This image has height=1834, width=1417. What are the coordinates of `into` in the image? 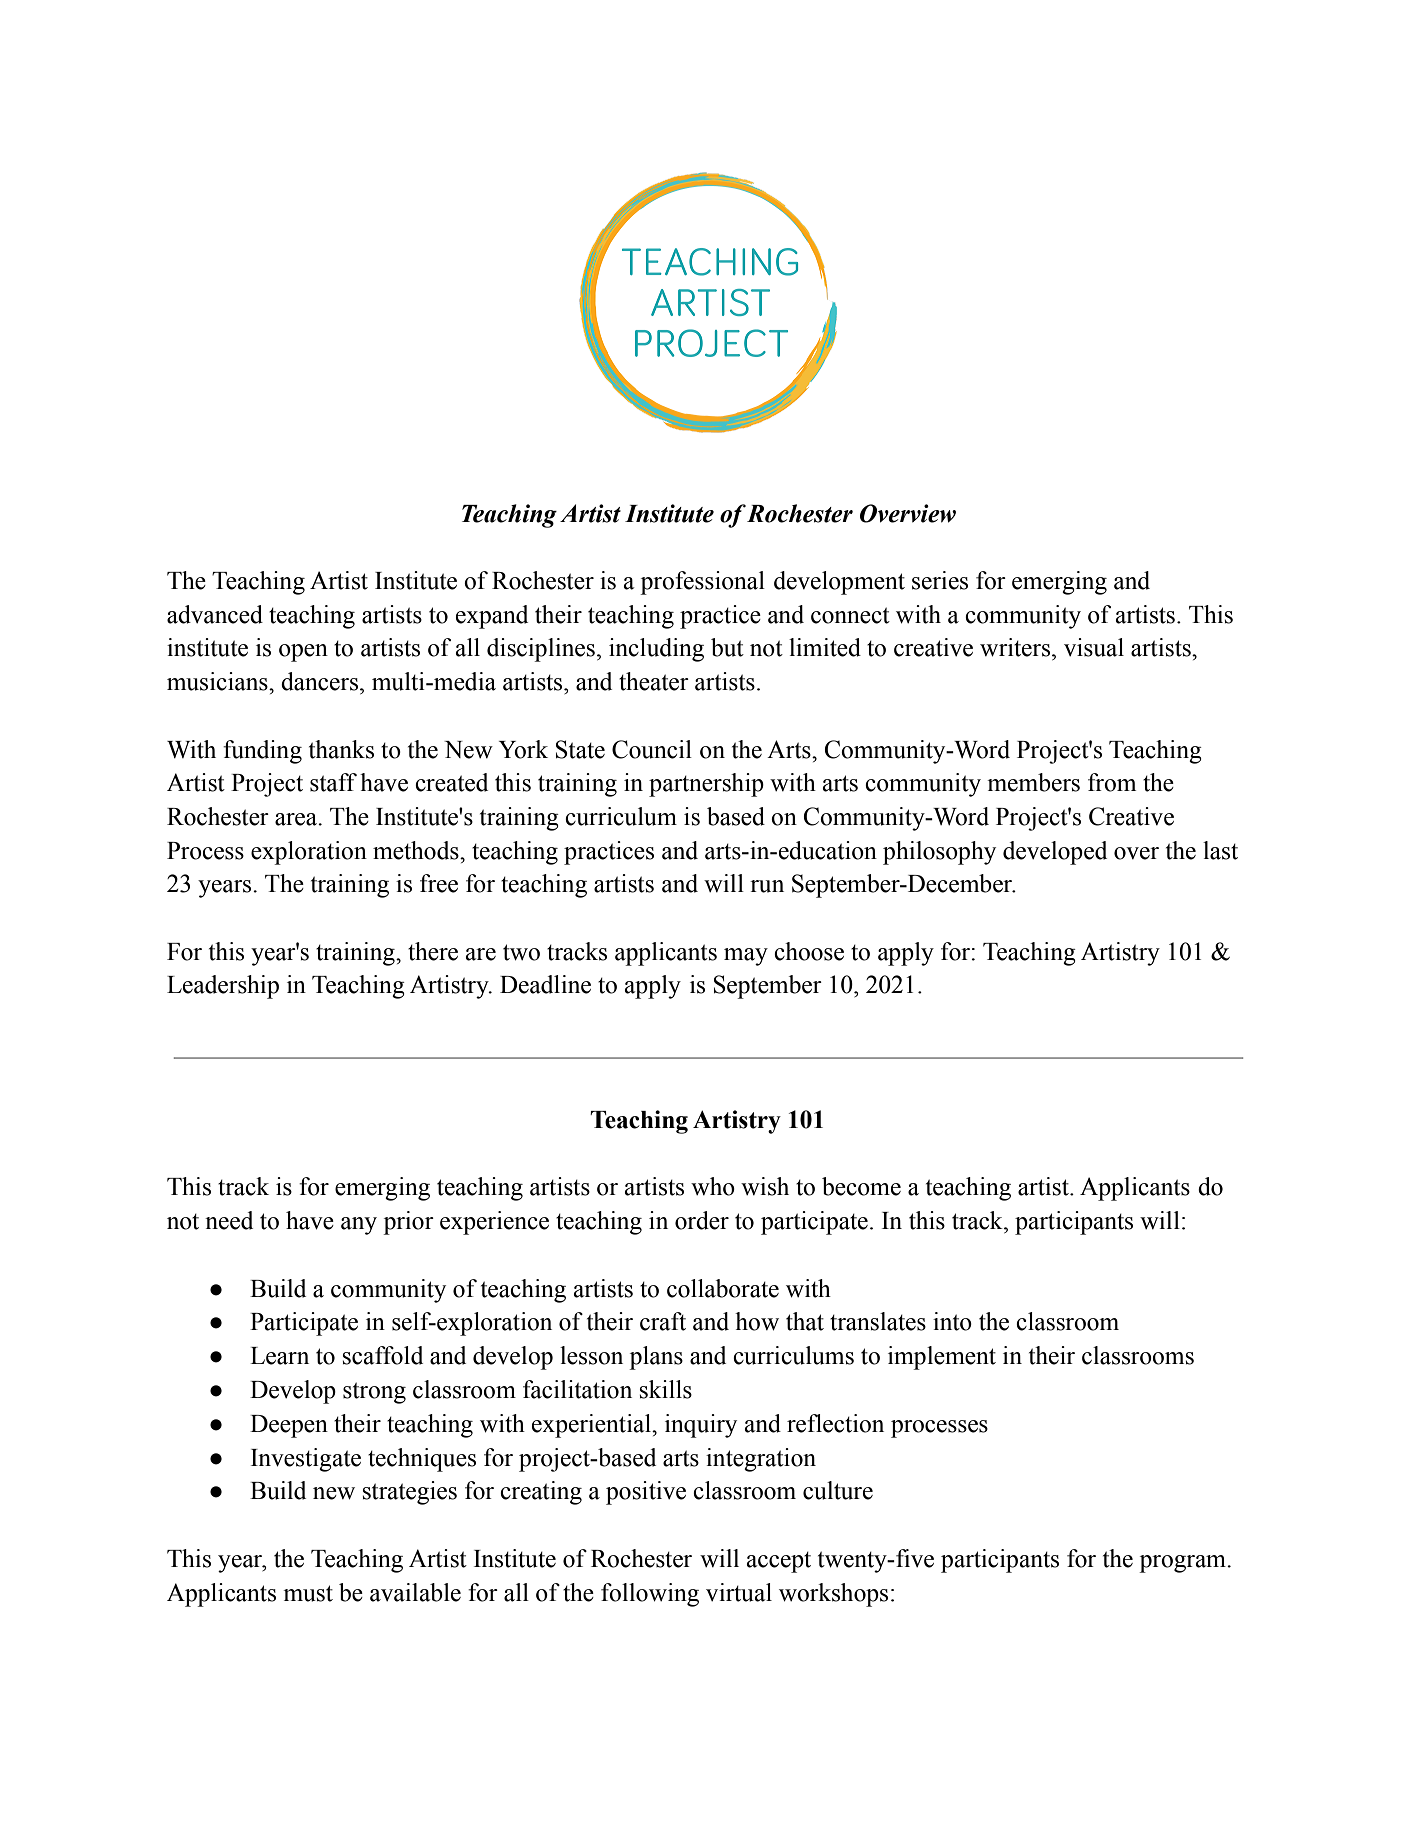 It's located at (952, 1321).
